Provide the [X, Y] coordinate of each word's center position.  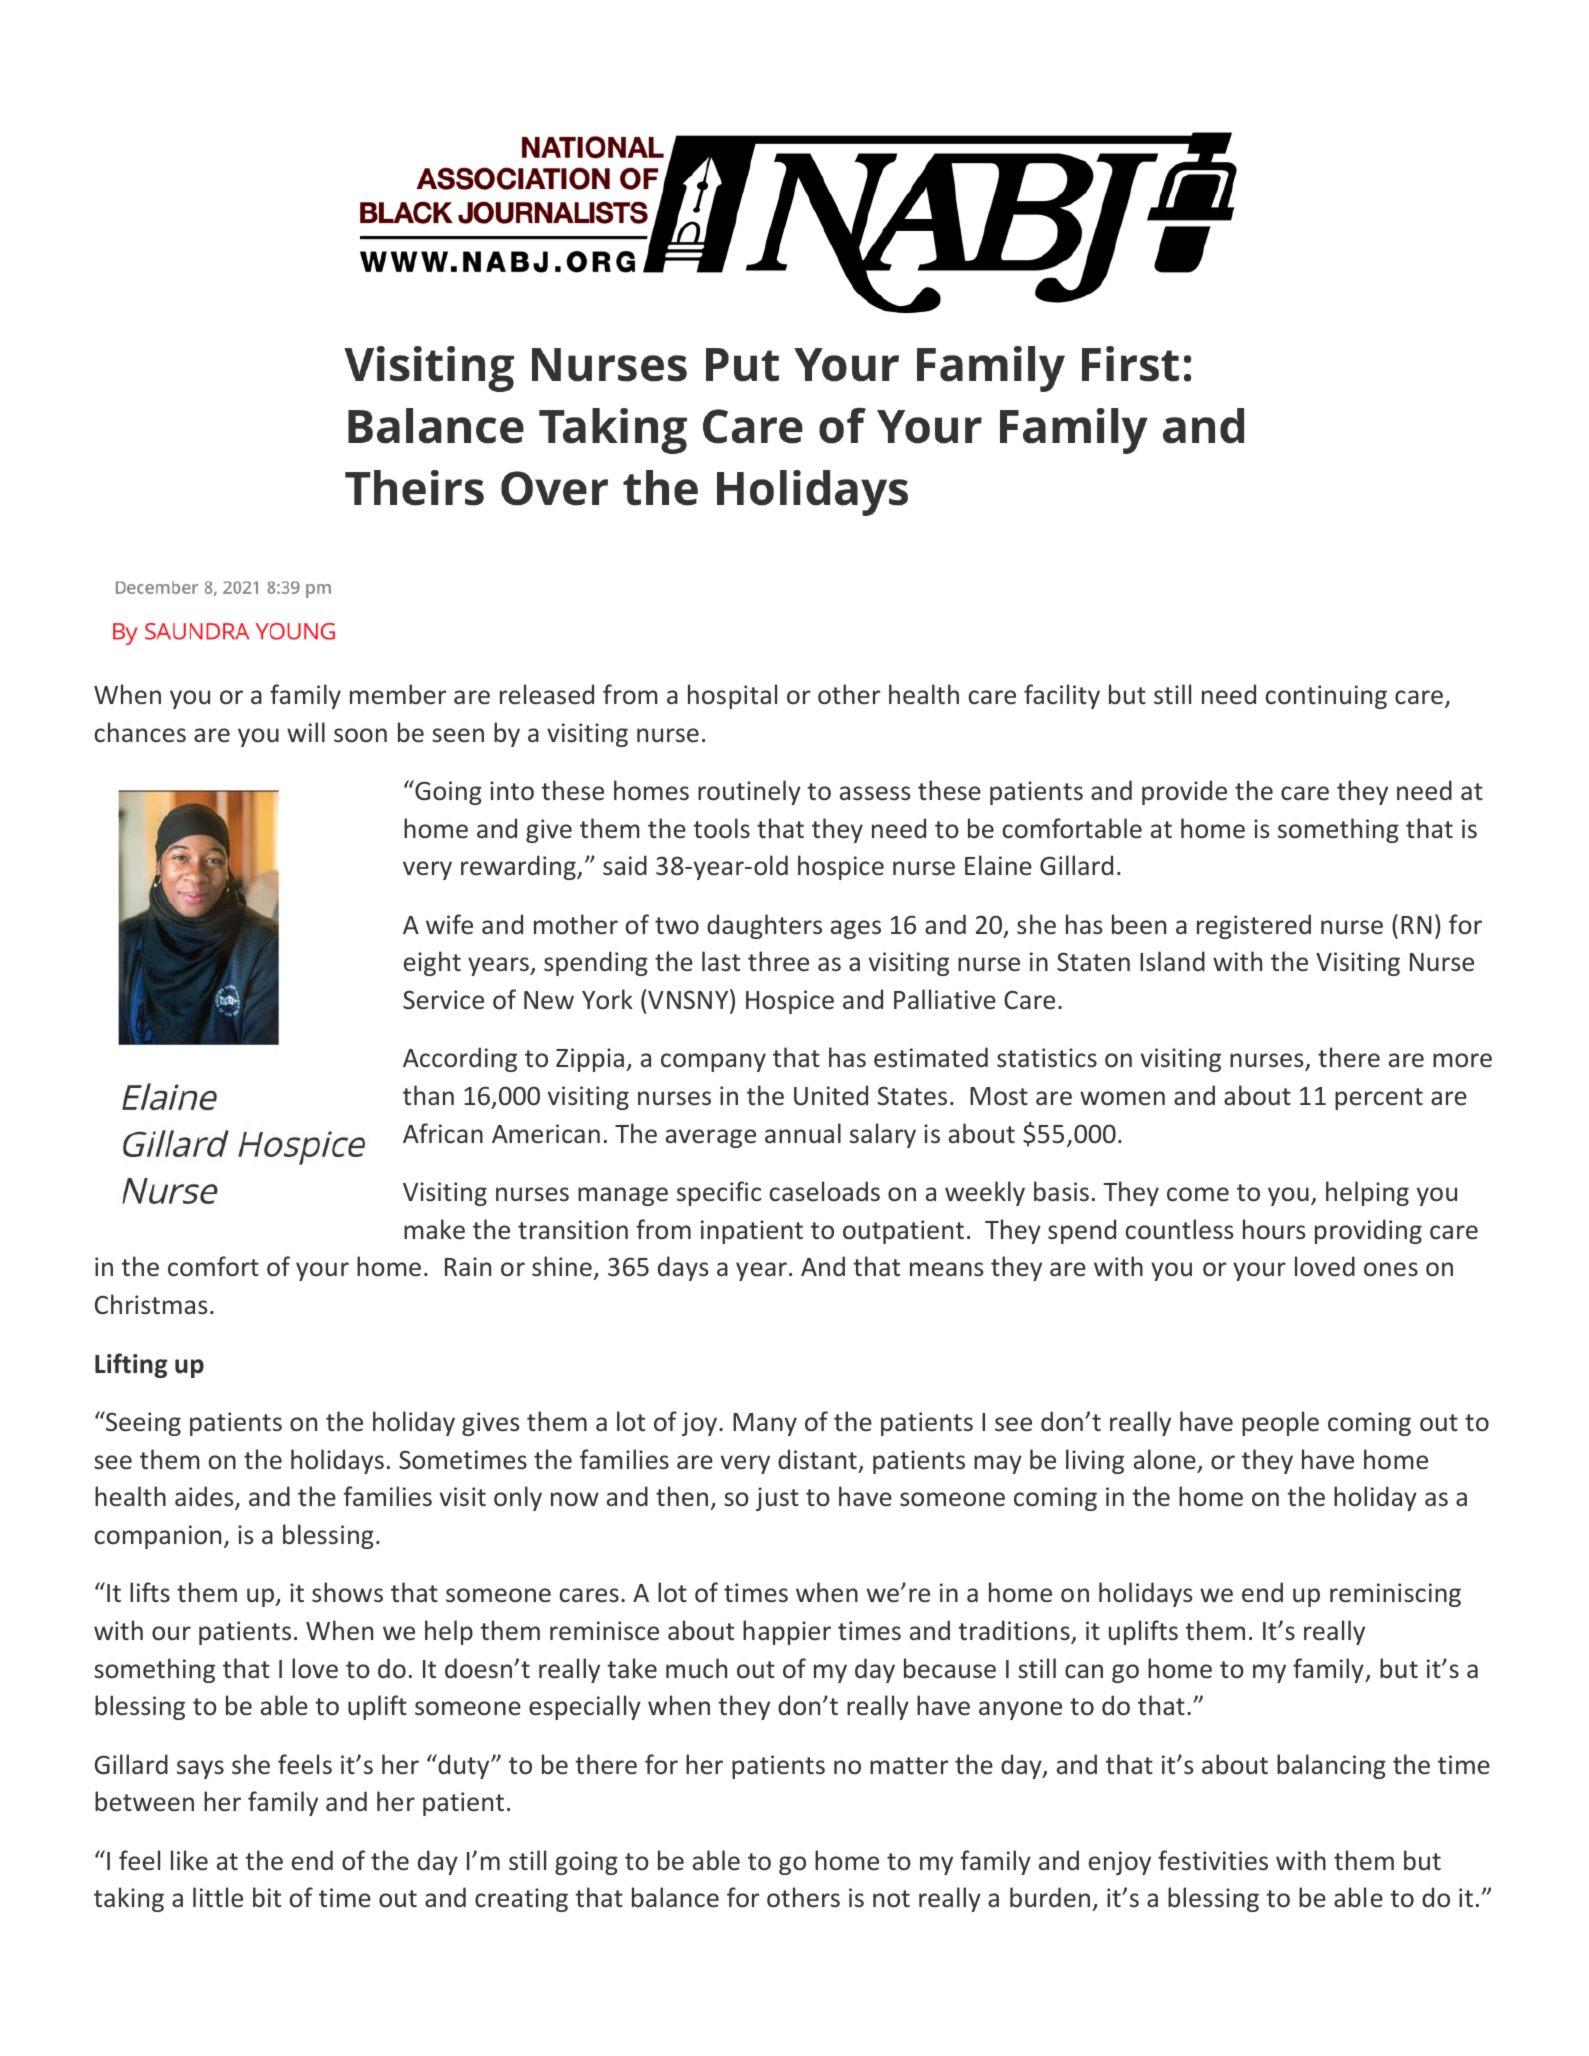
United [831, 1095]
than [428, 1095]
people [1280, 1423]
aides [205, 1497]
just [777, 1499]
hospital [732, 696]
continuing [1326, 697]
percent [1379, 1099]
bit [267, 1897]
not [891, 1899]
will [306, 732]
